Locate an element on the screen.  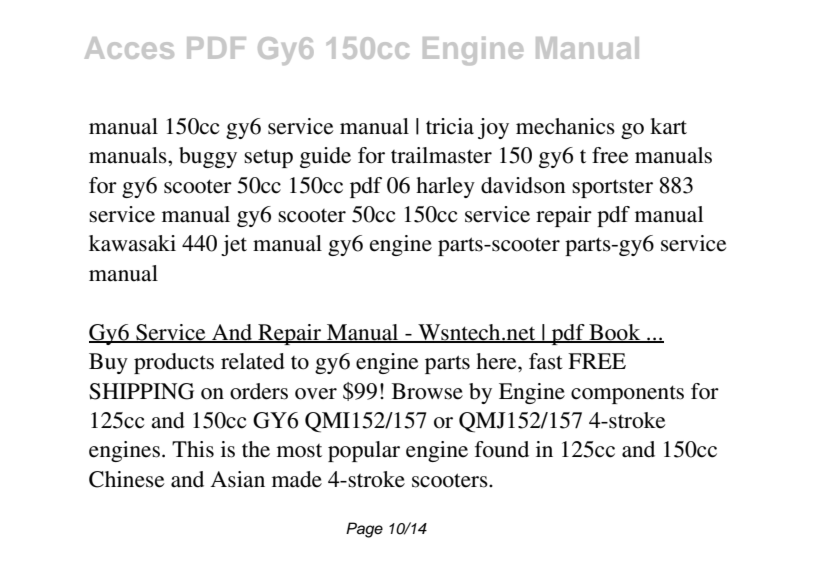
Chinese is located at coordinates (127, 479).
